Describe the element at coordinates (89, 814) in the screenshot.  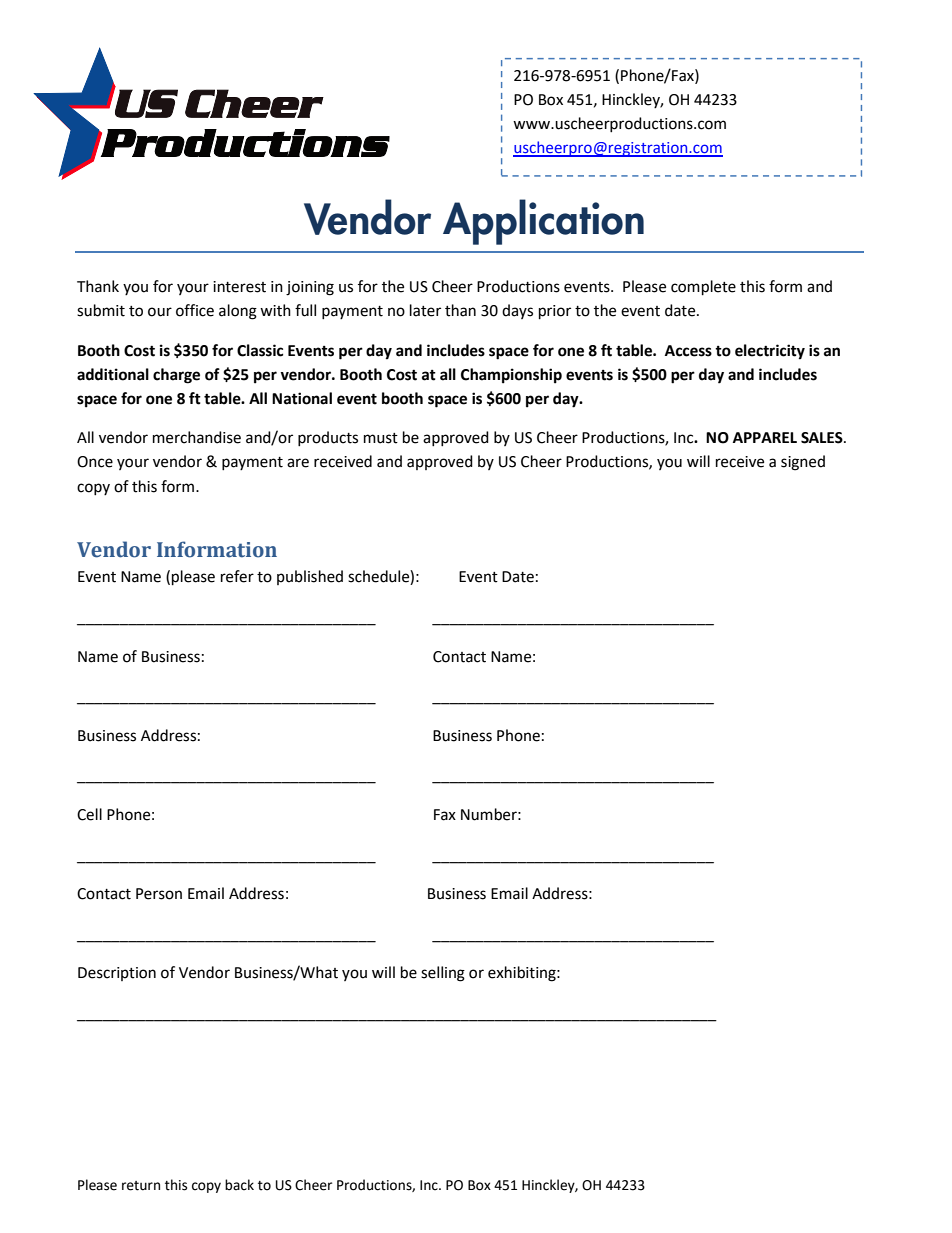
I see `Cell` at that location.
